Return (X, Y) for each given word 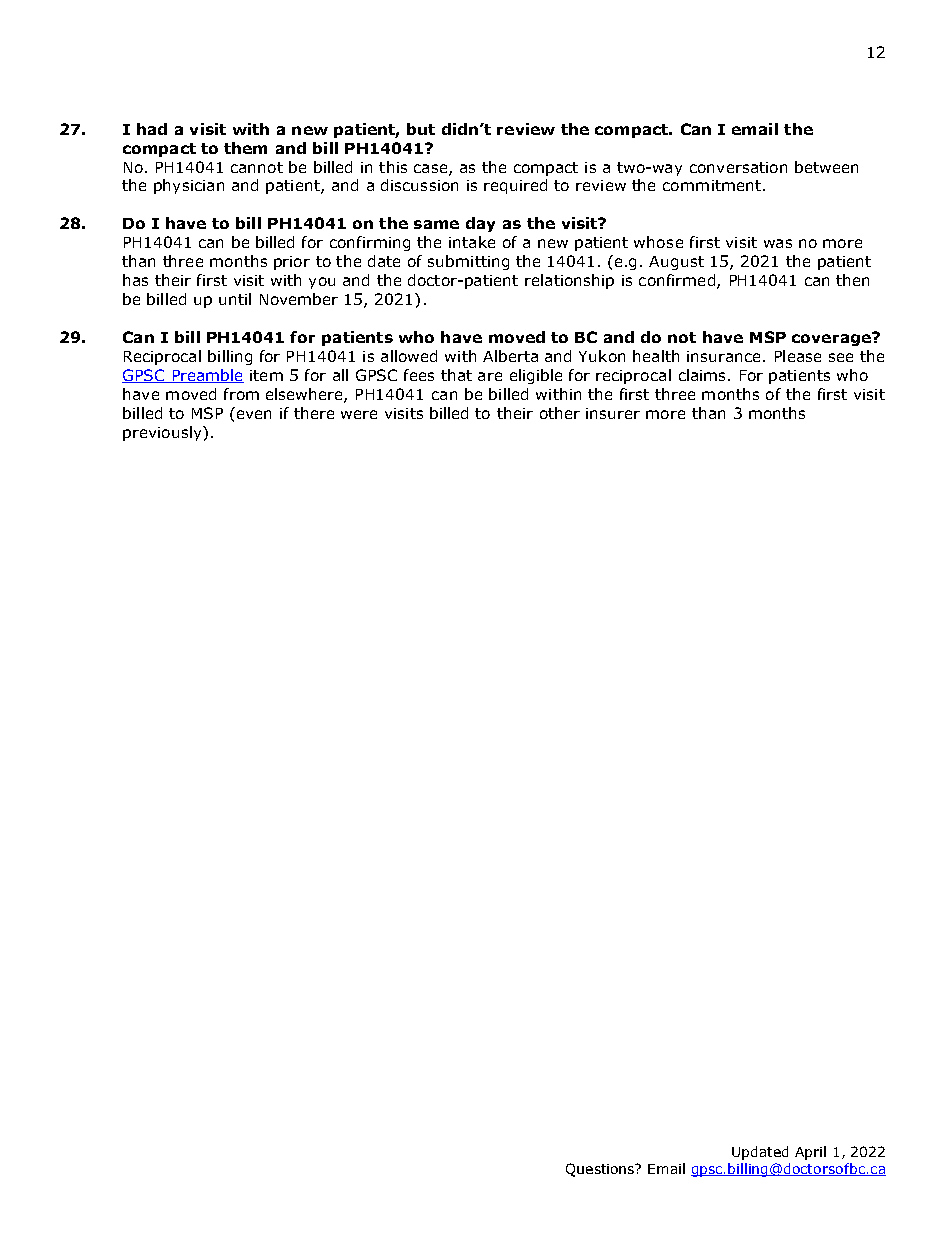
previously (163, 433)
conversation (738, 167)
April (810, 1153)
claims (704, 375)
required (515, 186)
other (560, 413)
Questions (601, 1170)
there (314, 413)
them (245, 148)
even (252, 413)
